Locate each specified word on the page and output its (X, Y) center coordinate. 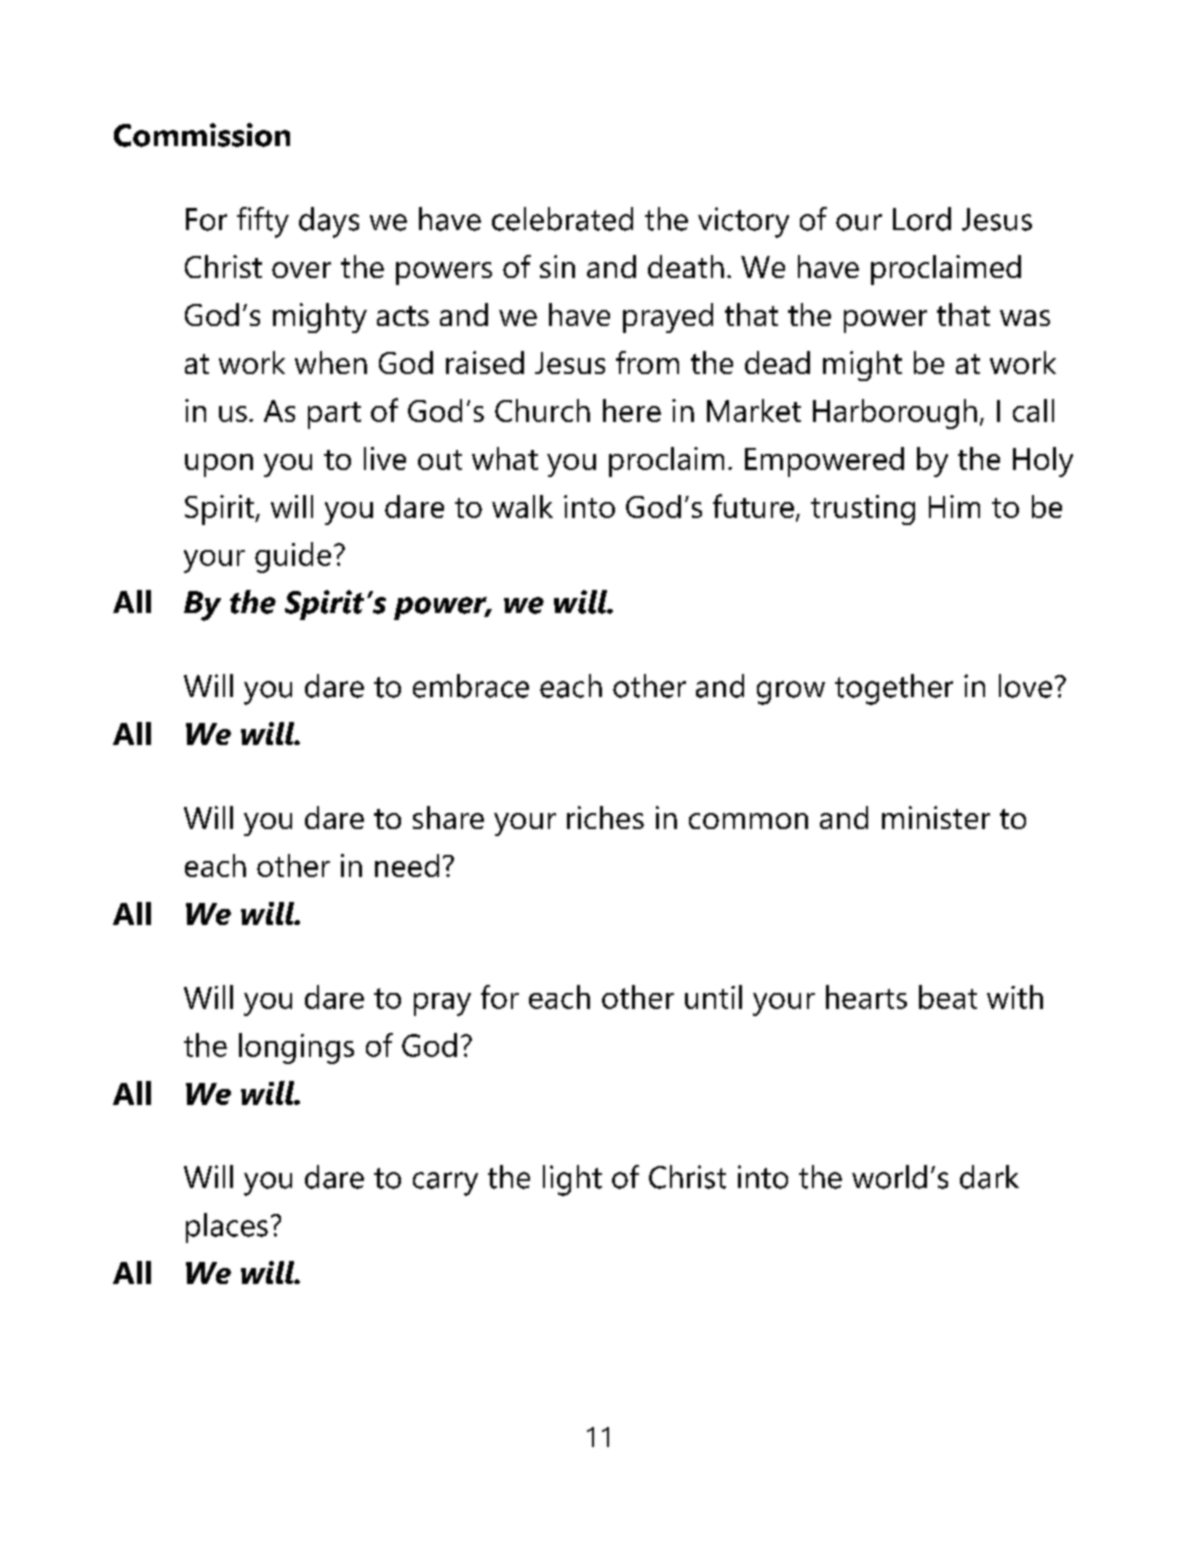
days (329, 222)
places (227, 1228)
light (572, 1180)
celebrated (562, 219)
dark (989, 1177)
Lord (922, 219)
